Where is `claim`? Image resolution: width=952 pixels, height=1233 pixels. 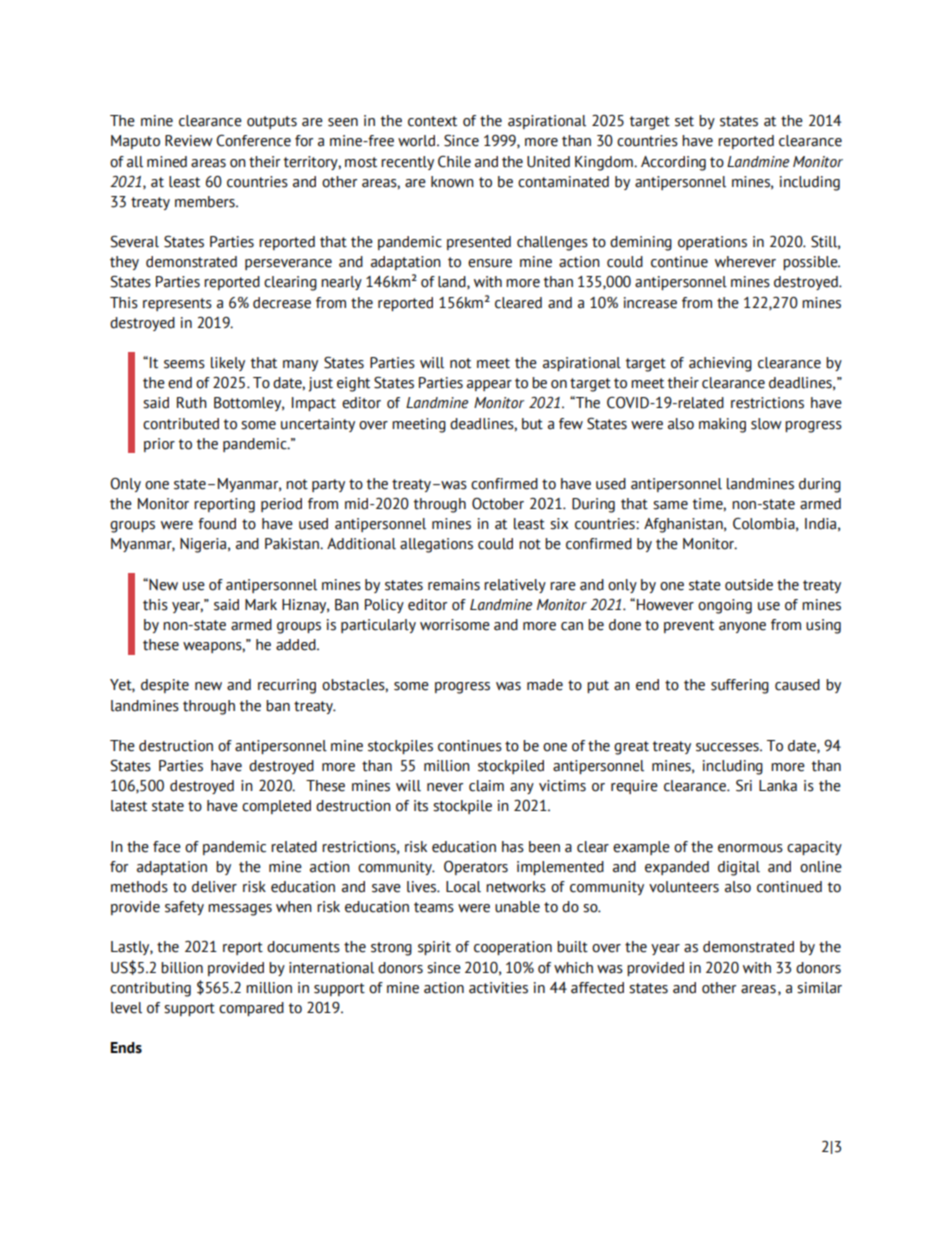
claim is located at coordinates (486, 786).
